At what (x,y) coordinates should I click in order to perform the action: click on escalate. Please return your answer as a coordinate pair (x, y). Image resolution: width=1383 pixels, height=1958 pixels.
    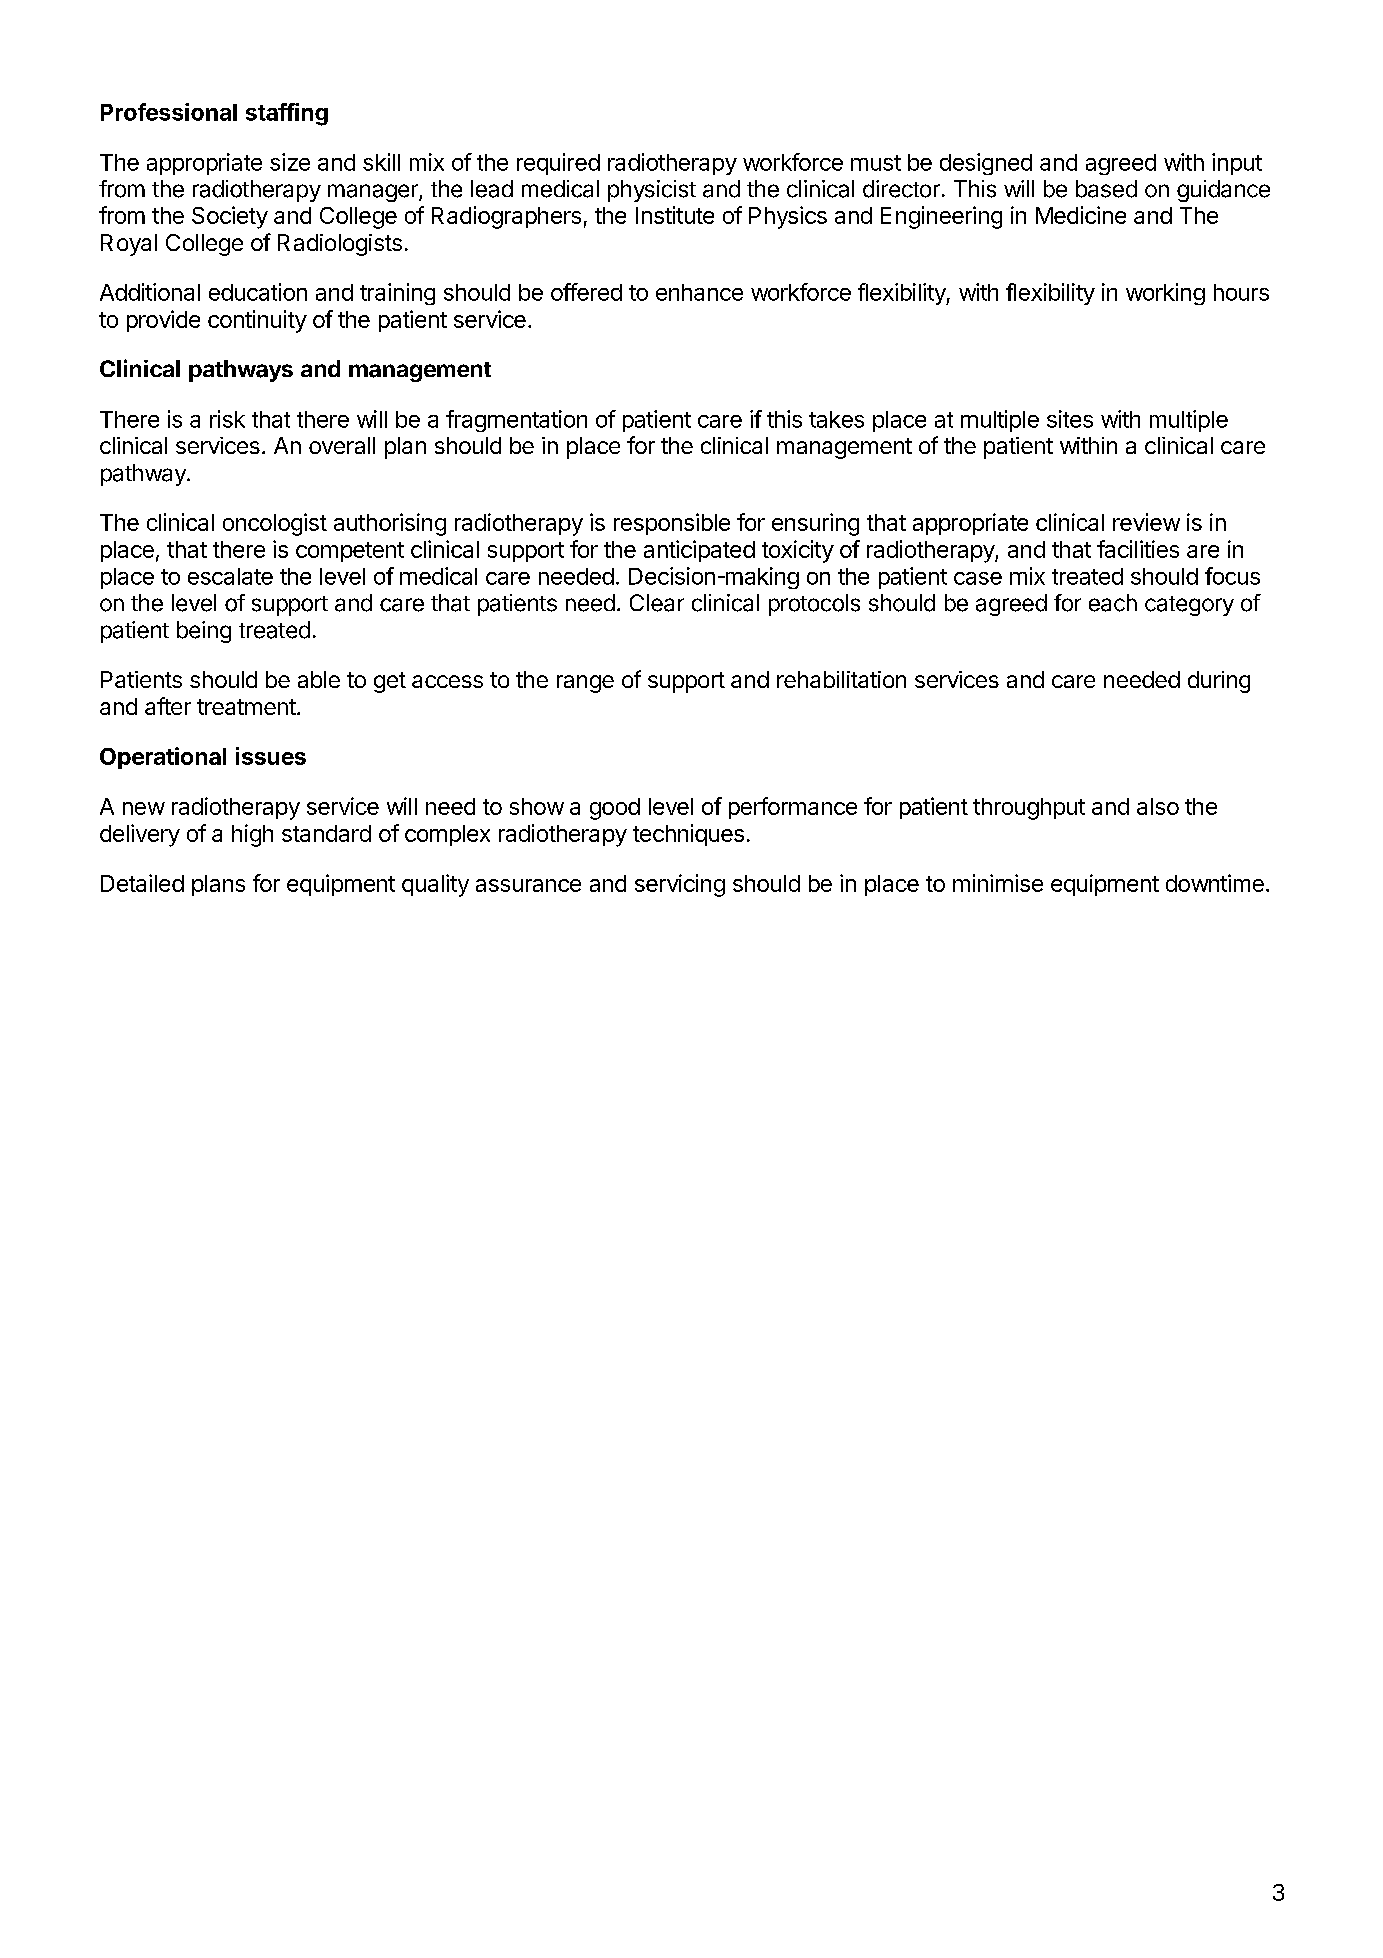
    Looking at the image, I should click on (230, 576).
